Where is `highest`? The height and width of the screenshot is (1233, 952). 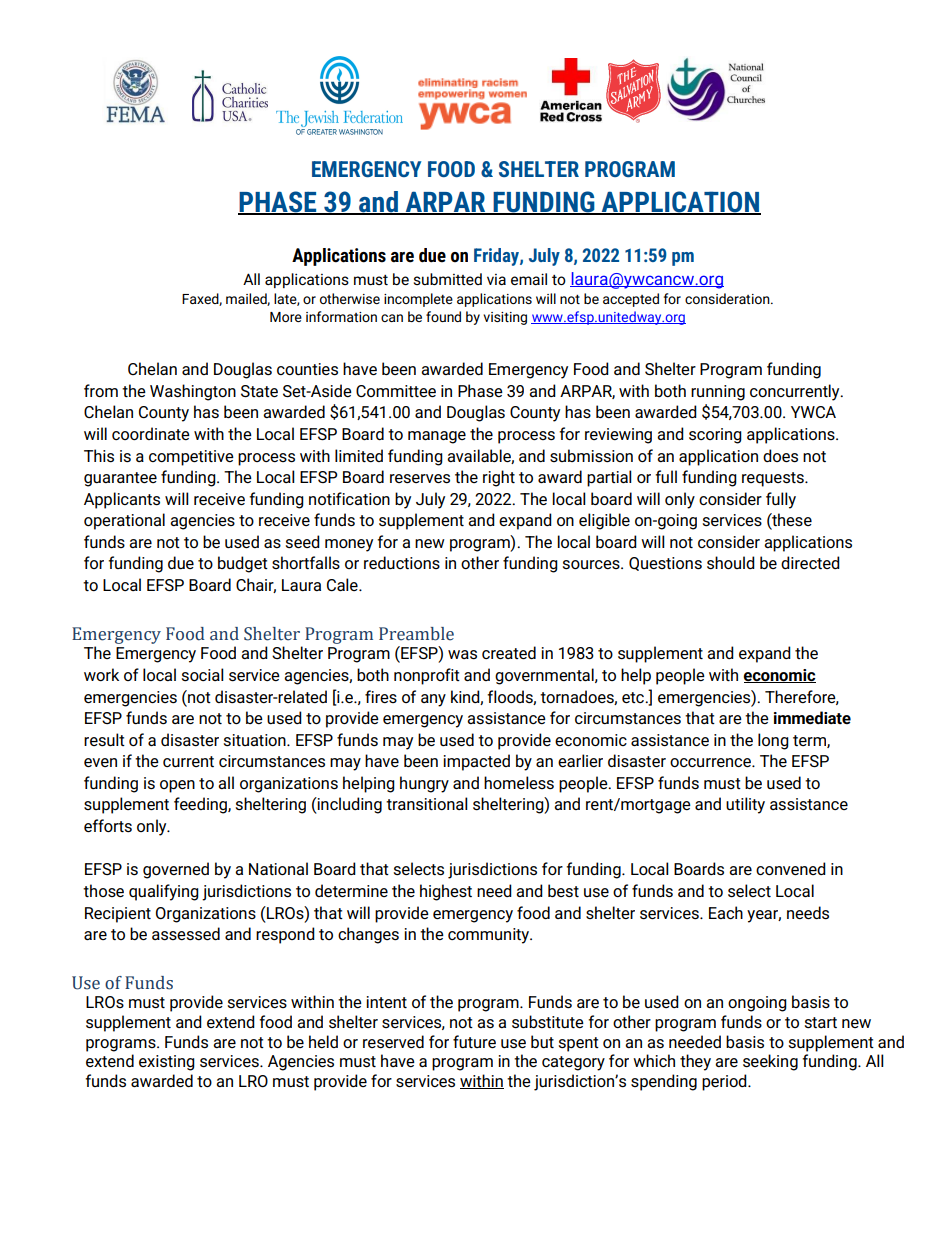 highest is located at coordinates (446, 892).
